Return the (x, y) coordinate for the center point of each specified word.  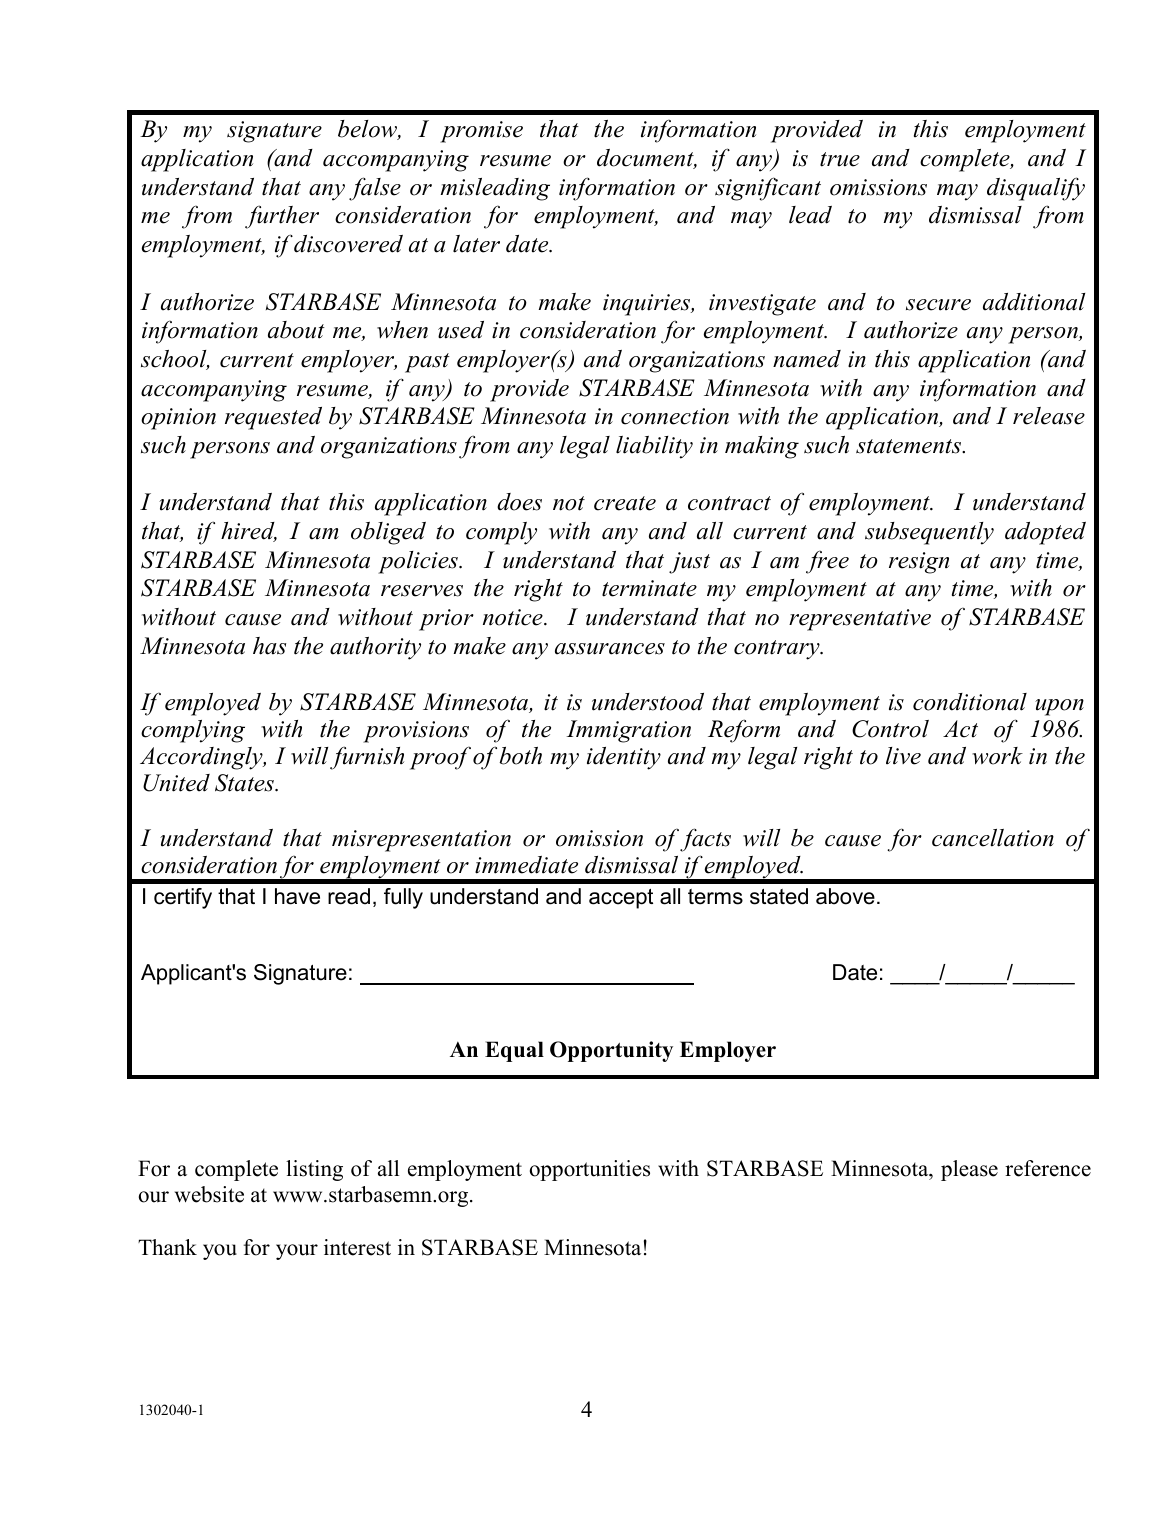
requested (273, 418)
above (845, 896)
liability (654, 447)
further (282, 217)
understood (648, 702)
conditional (970, 702)
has (269, 646)
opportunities (590, 1170)
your (297, 1252)
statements (910, 446)
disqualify (1036, 189)
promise (481, 132)
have (297, 896)
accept (621, 899)
